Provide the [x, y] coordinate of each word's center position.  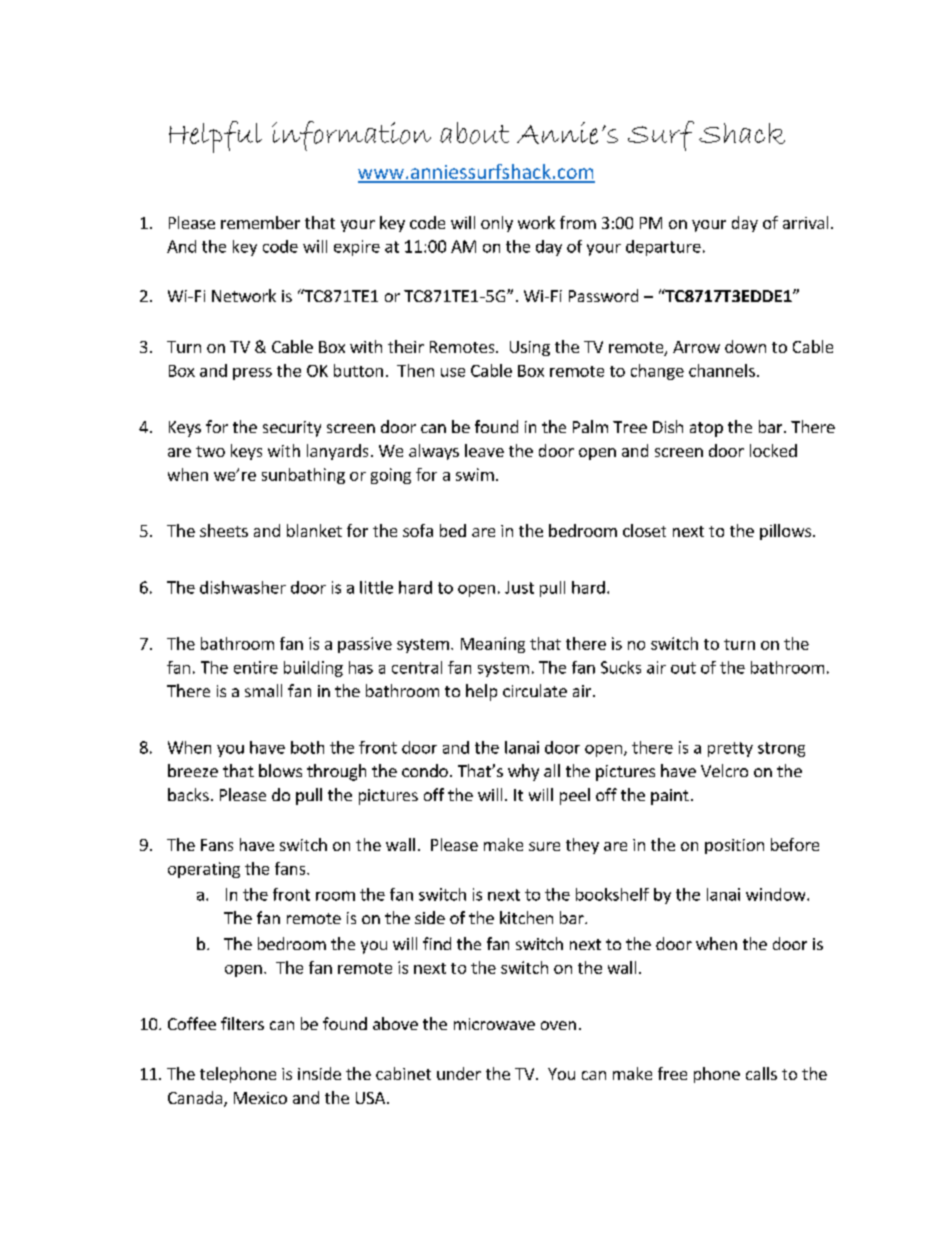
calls [761, 1073]
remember [260, 222]
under [459, 1073]
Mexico [260, 1098]
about [474, 133]
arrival [805, 222]
